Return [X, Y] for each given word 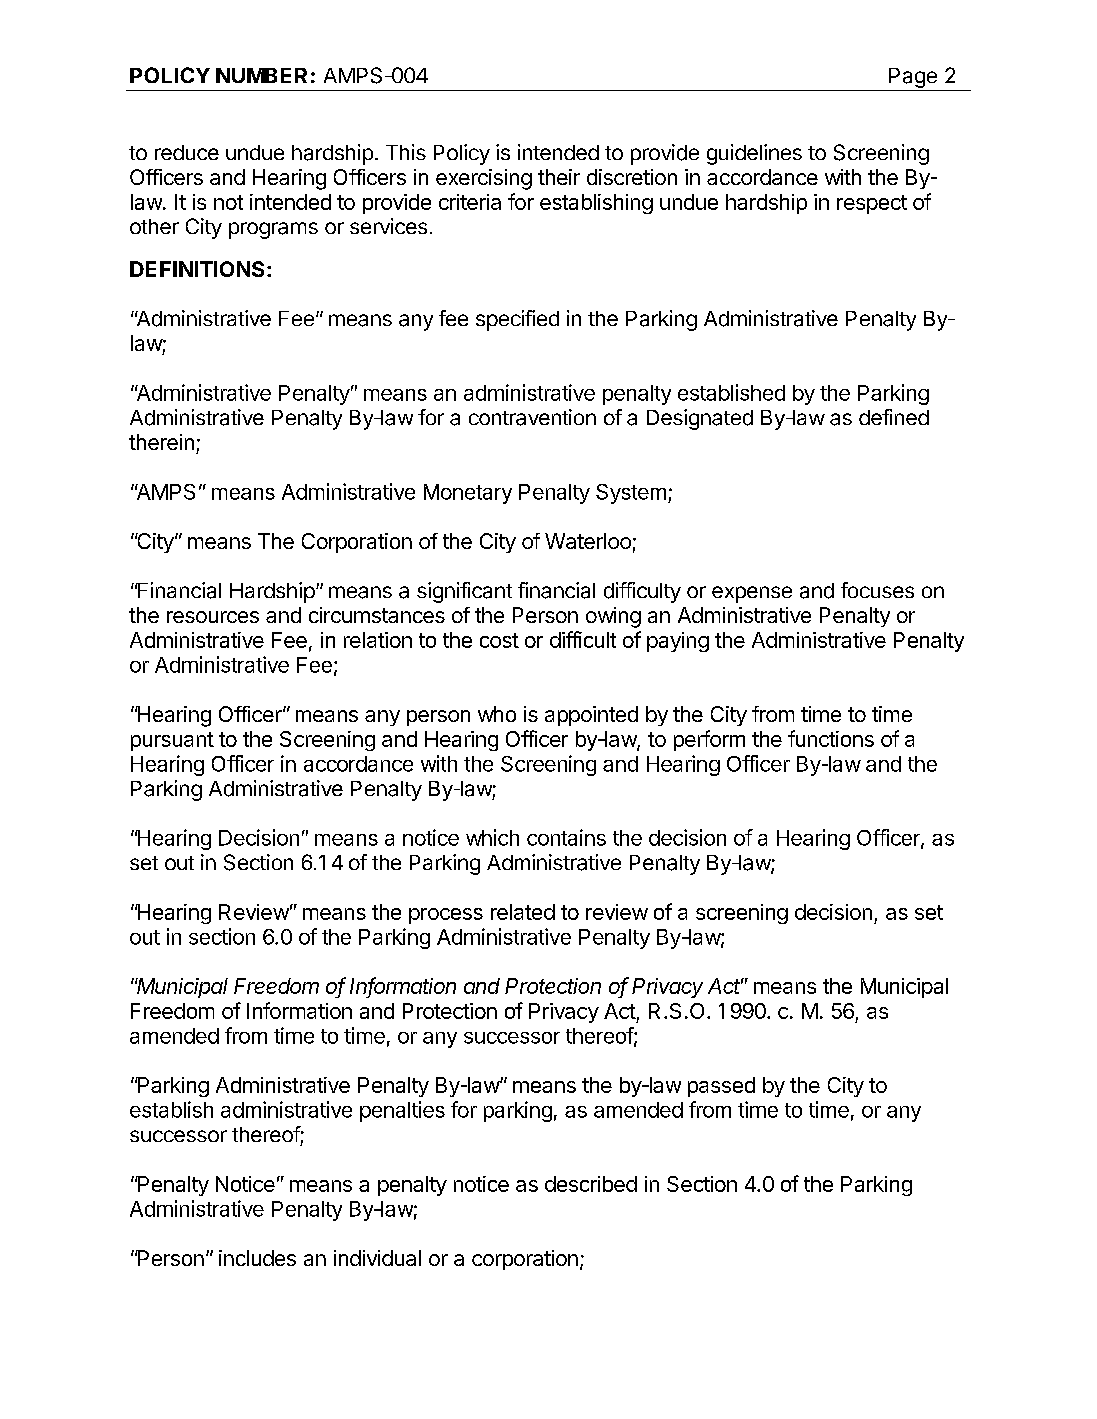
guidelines [754, 154]
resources [213, 617]
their [559, 177]
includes [257, 1258]
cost [499, 640]
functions [831, 738]
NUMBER [261, 75]
